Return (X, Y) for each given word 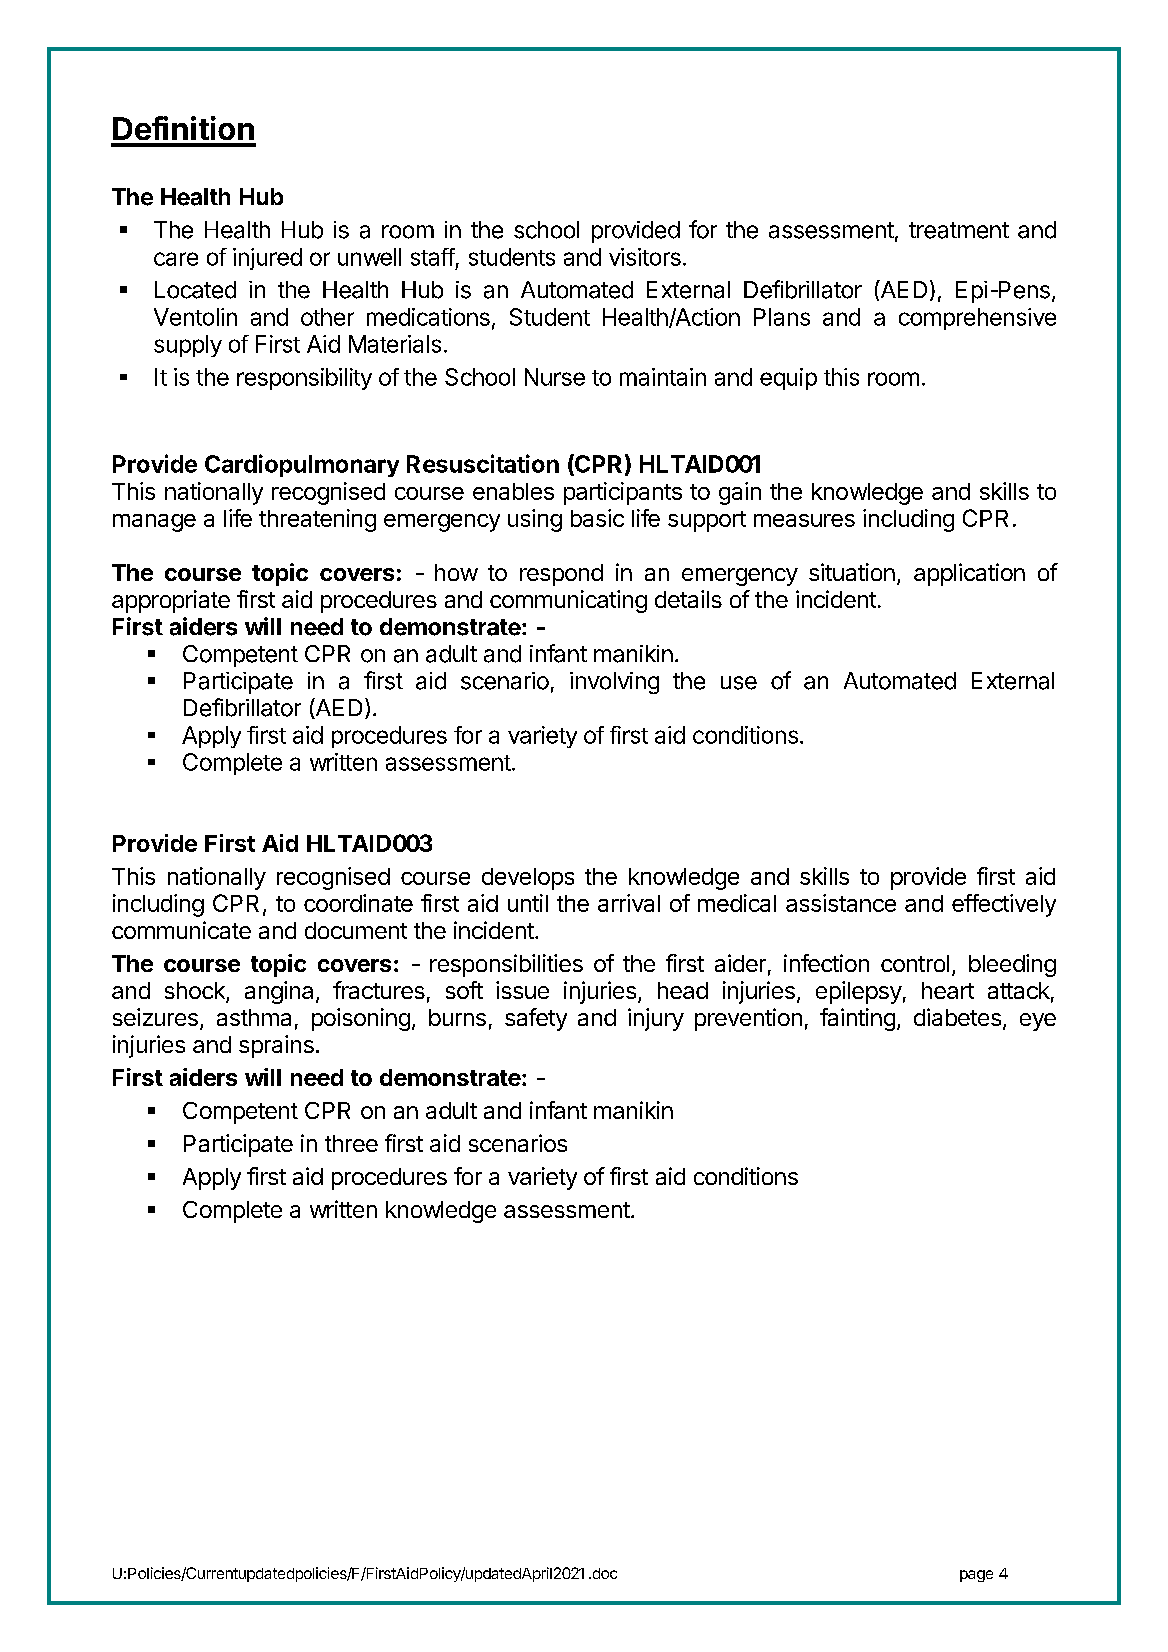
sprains (276, 1046)
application (969, 574)
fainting (857, 1019)
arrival (629, 903)
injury (656, 1019)
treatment (959, 230)
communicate (181, 930)
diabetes (957, 1017)
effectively (1004, 905)
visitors (645, 257)
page (976, 1576)
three (351, 1143)
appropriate (171, 601)
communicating (568, 601)
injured (267, 259)
